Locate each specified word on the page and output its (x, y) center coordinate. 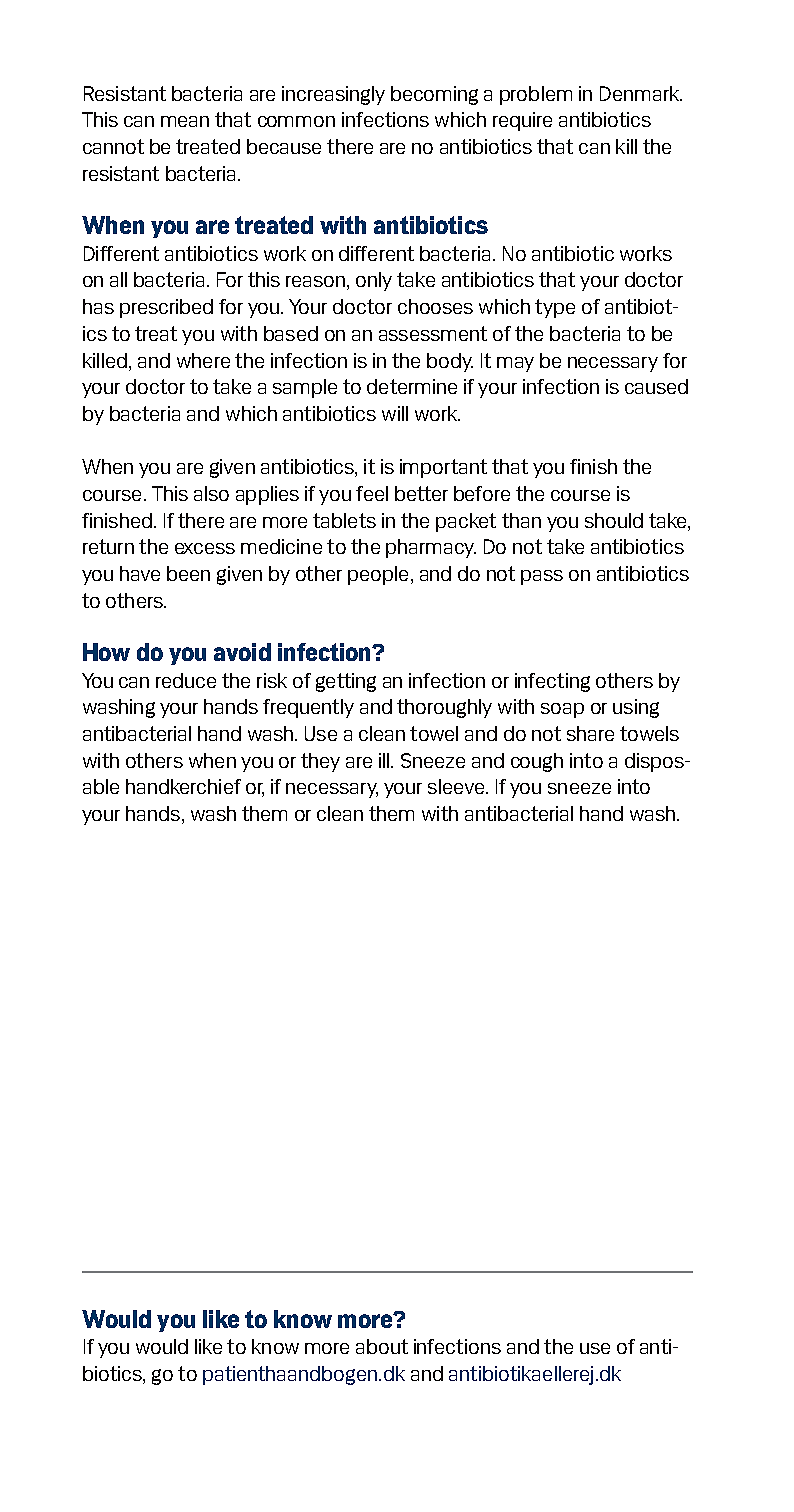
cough (537, 762)
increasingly (333, 95)
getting (346, 682)
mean (185, 121)
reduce (186, 680)
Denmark (641, 93)
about (382, 1346)
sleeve (457, 786)
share (590, 733)
